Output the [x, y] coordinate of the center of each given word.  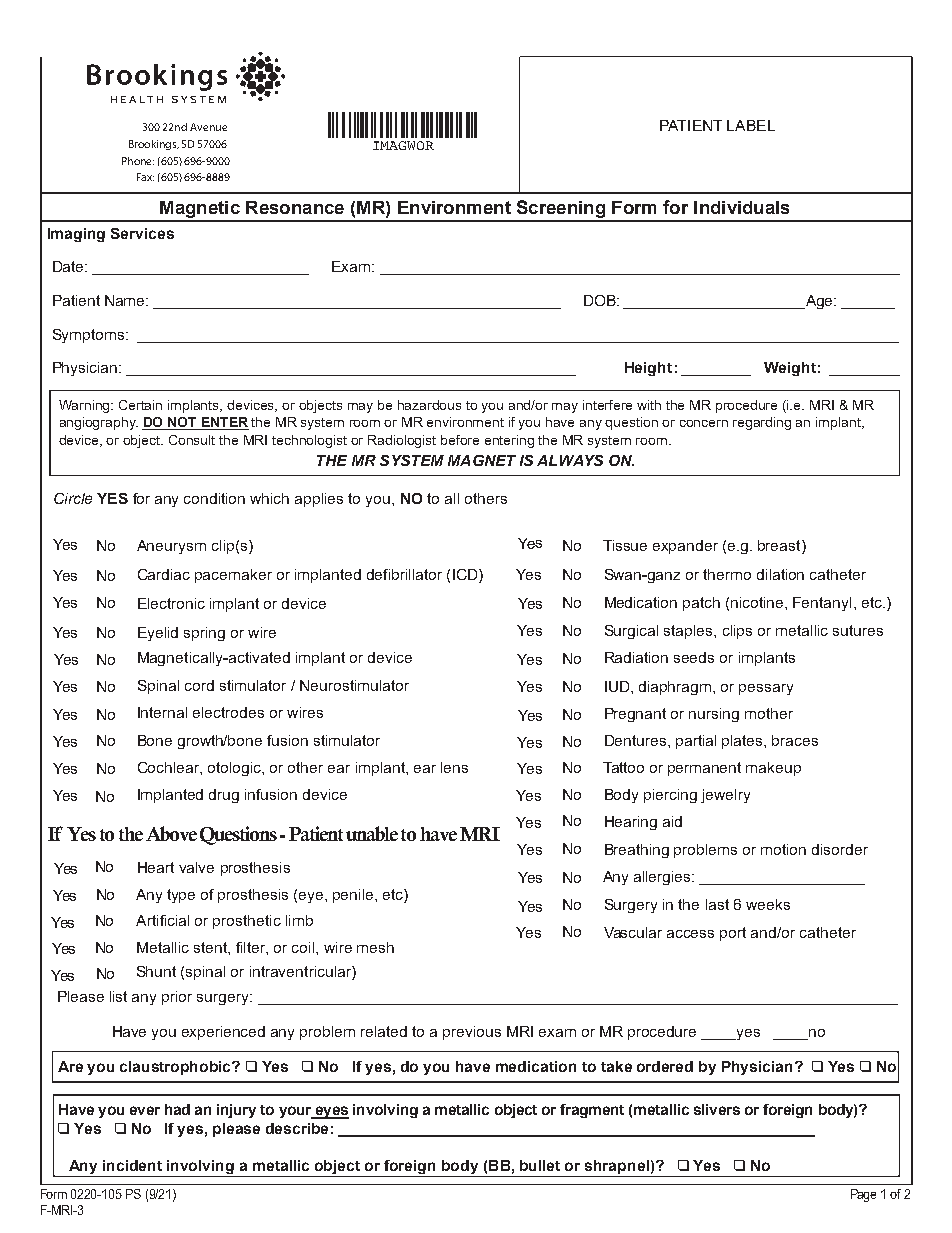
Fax [145, 177]
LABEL [751, 125]
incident [132, 1165]
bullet [540, 1165]
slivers [717, 1109]
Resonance [295, 207]
